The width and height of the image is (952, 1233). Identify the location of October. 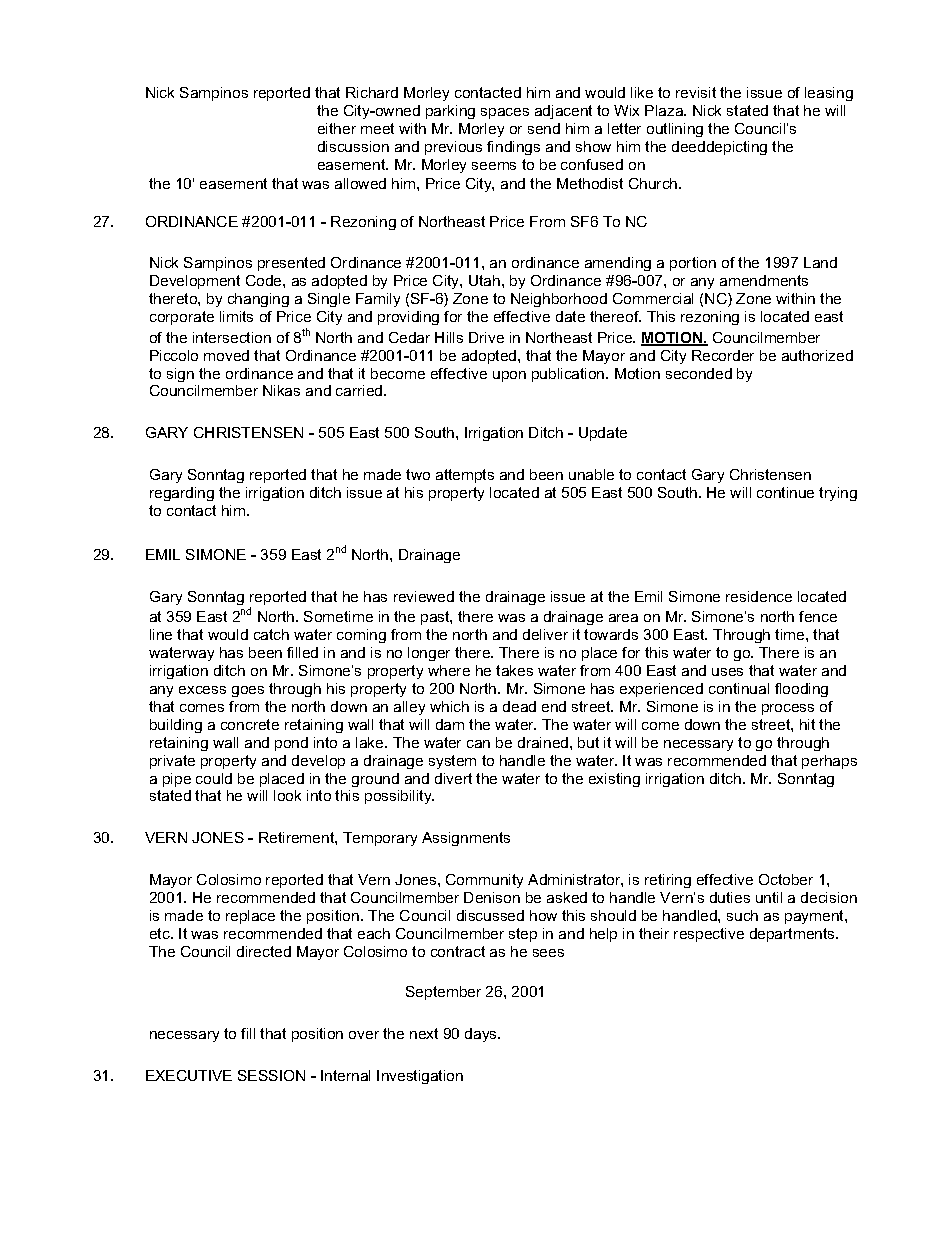
(786, 879).
